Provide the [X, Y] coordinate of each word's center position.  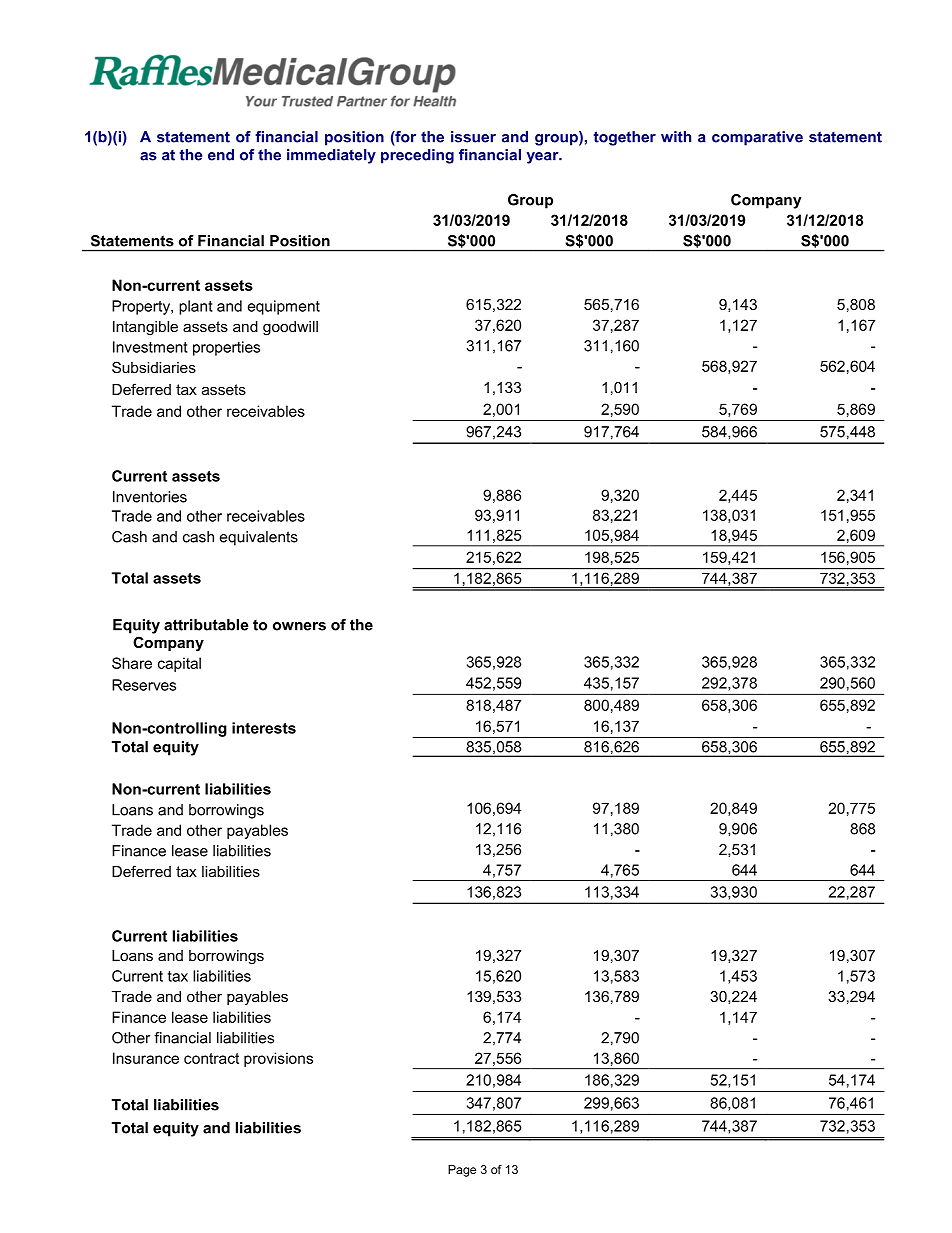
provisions [278, 1059]
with [676, 137]
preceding [417, 156]
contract [211, 1058]
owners [299, 626]
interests [264, 728]
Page [462, 1171]
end [221, 155]
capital [179, 664]
